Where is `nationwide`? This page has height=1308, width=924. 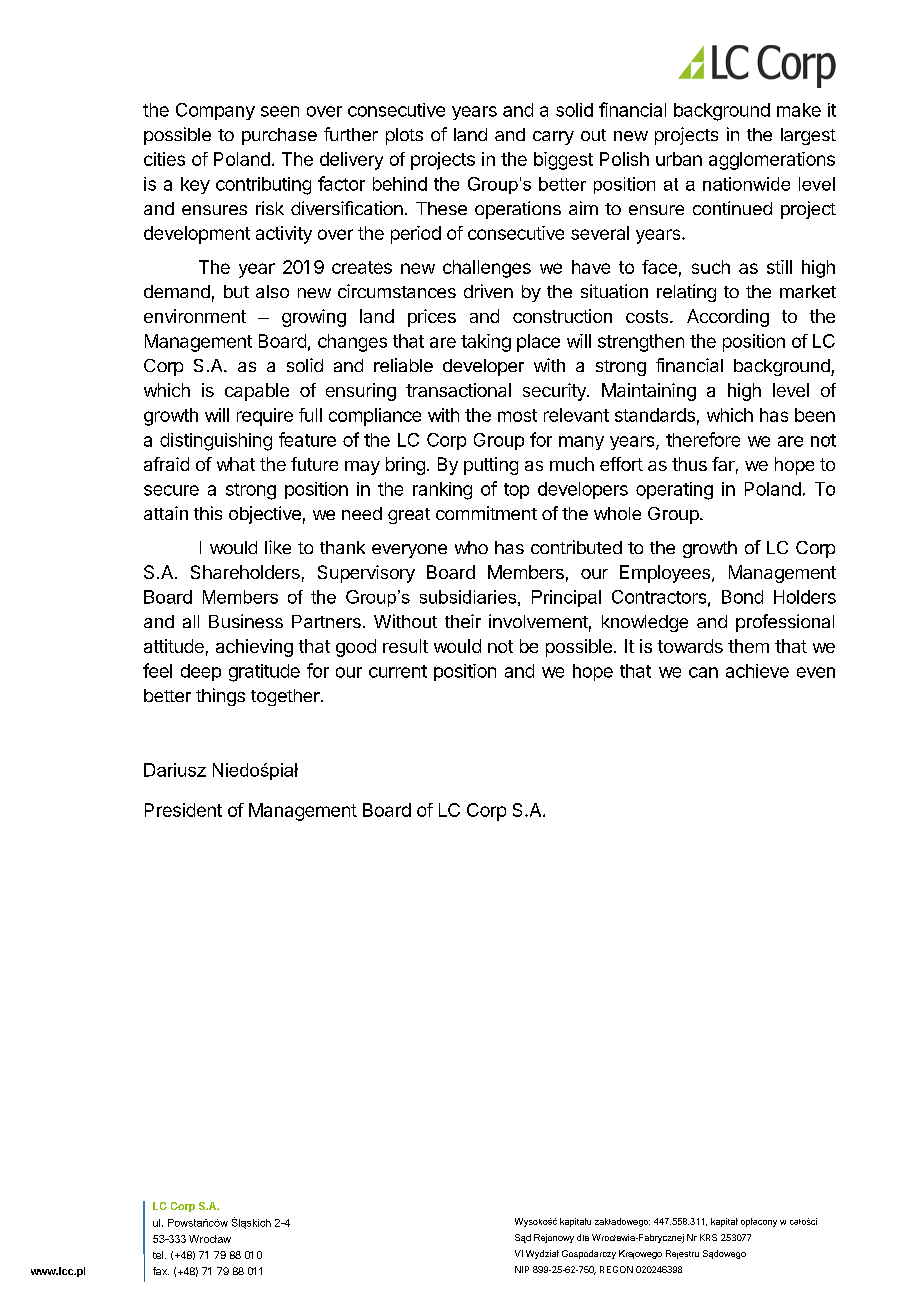 nationwide is located at coordinates (746, 184).
